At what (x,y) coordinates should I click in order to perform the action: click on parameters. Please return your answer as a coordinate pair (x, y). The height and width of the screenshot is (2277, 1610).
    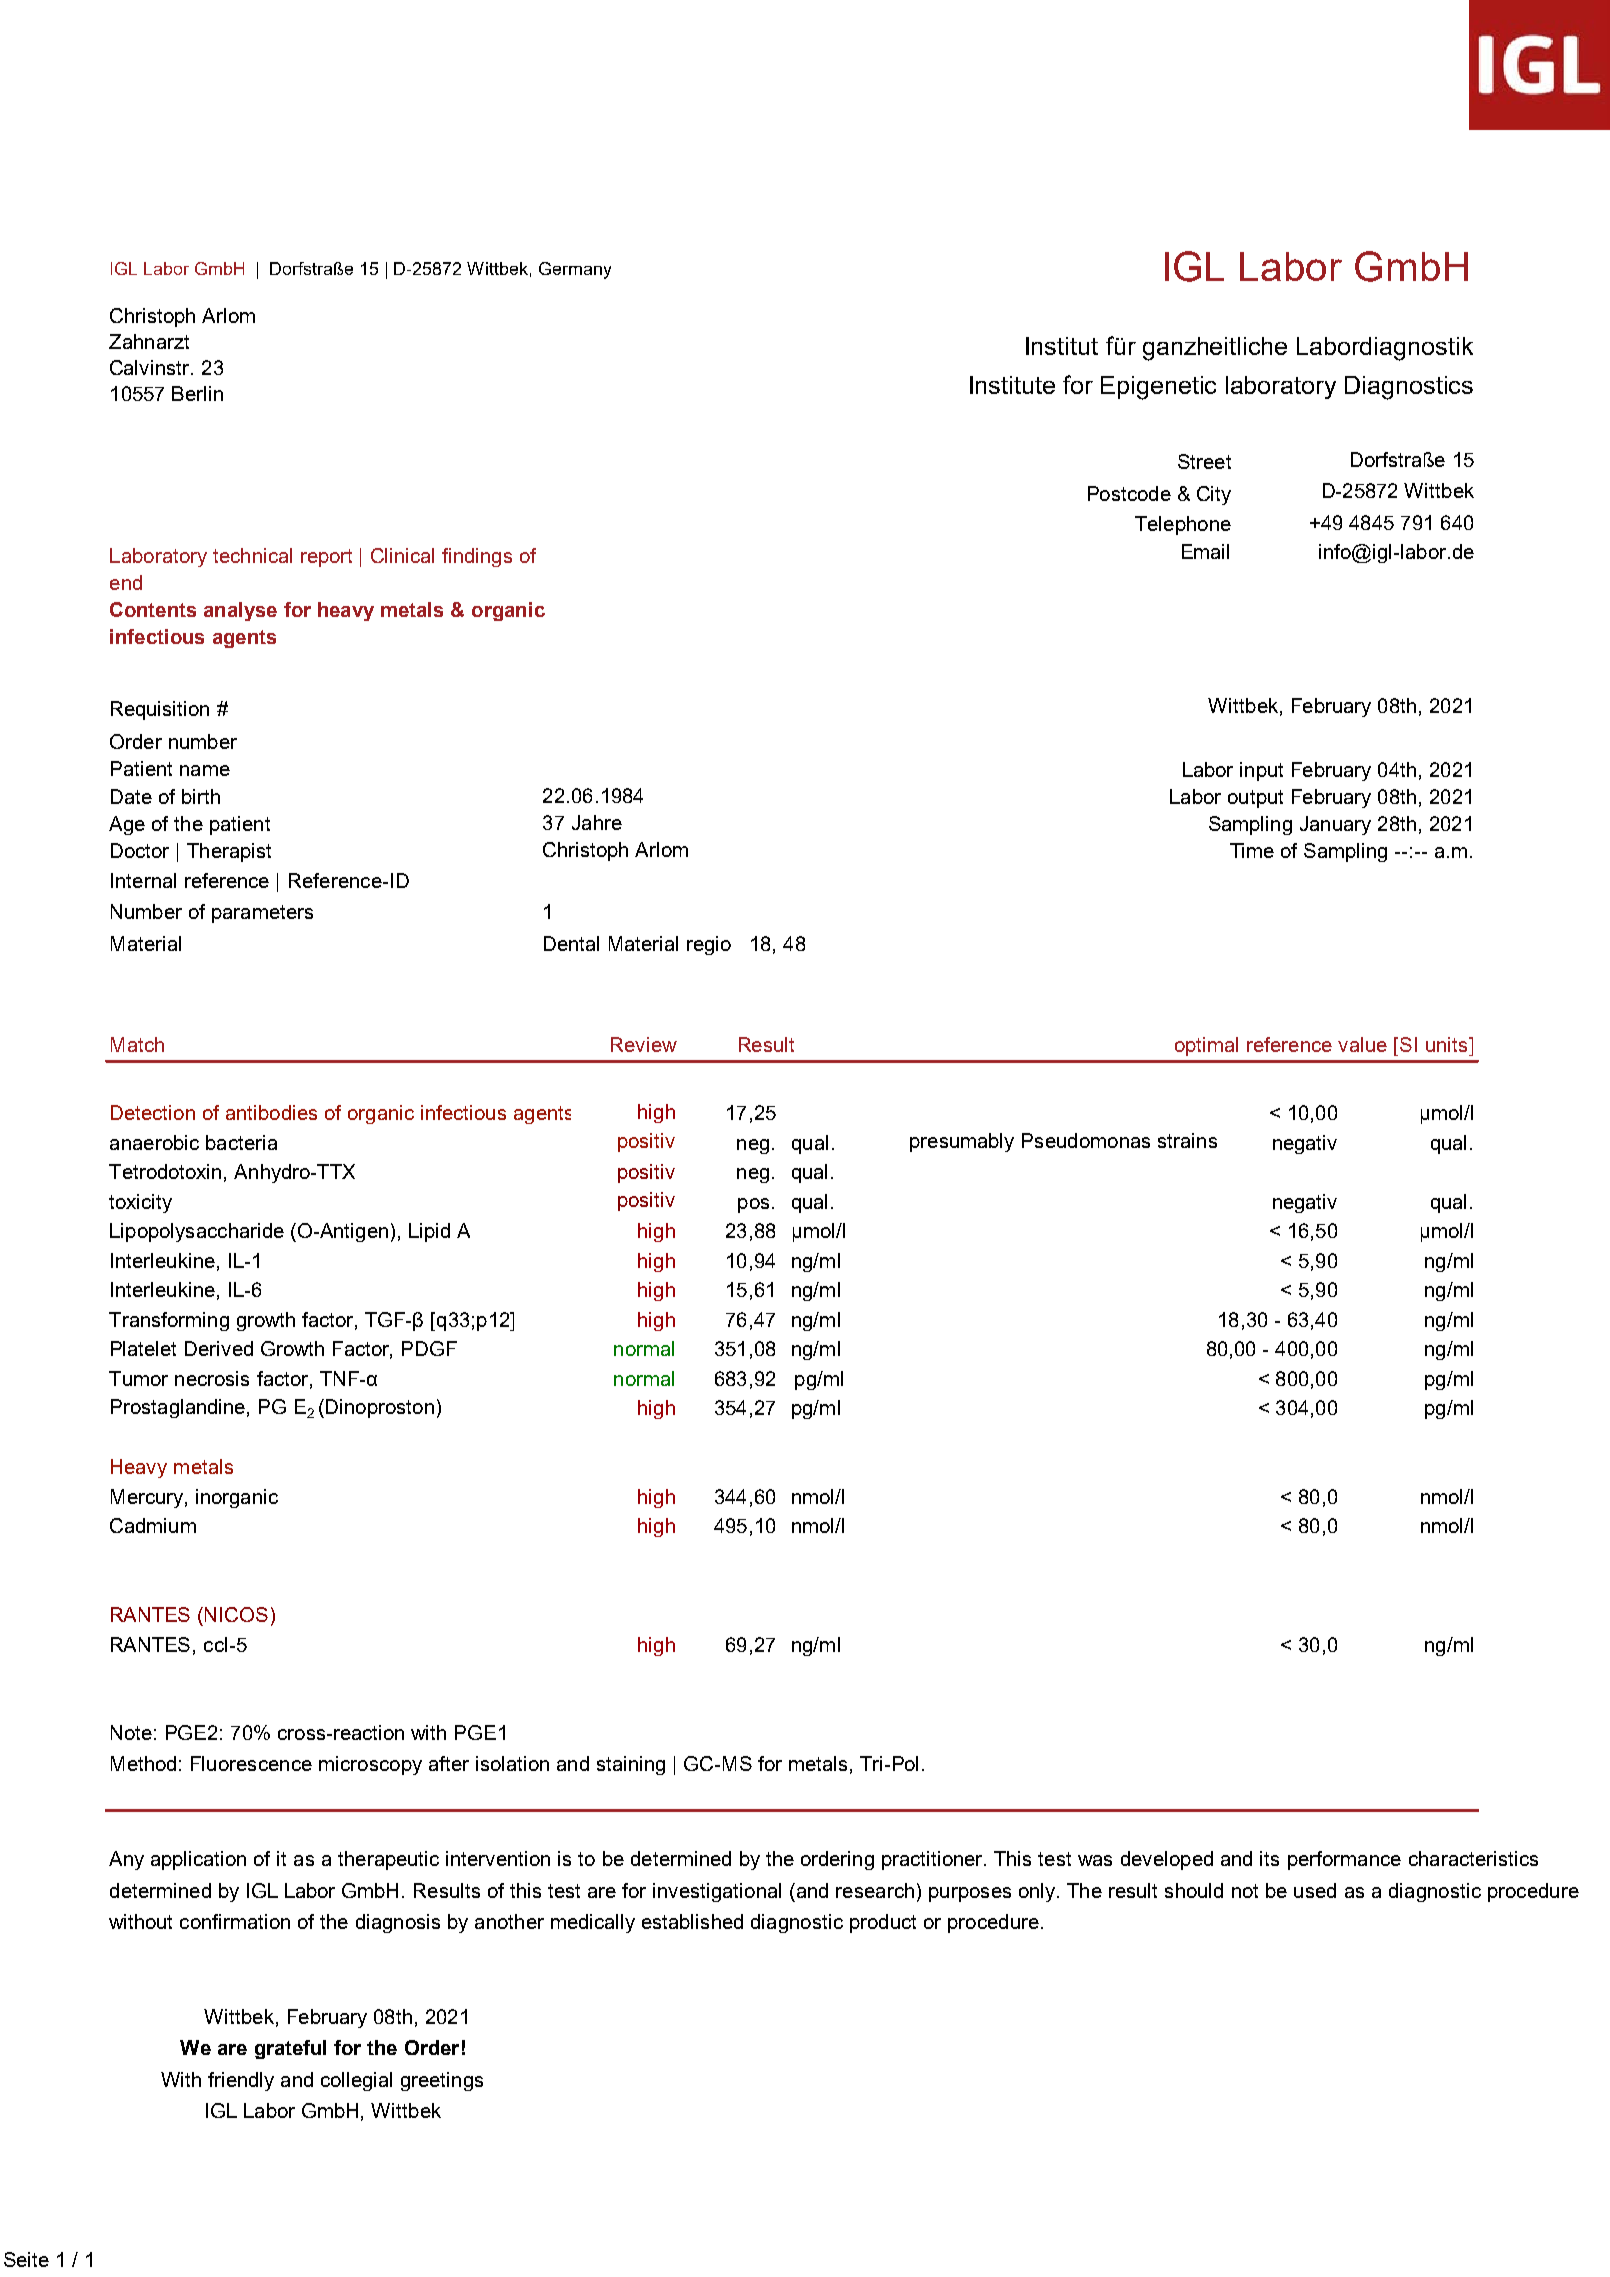
    Looking at the image, I should click on (262, 914).
